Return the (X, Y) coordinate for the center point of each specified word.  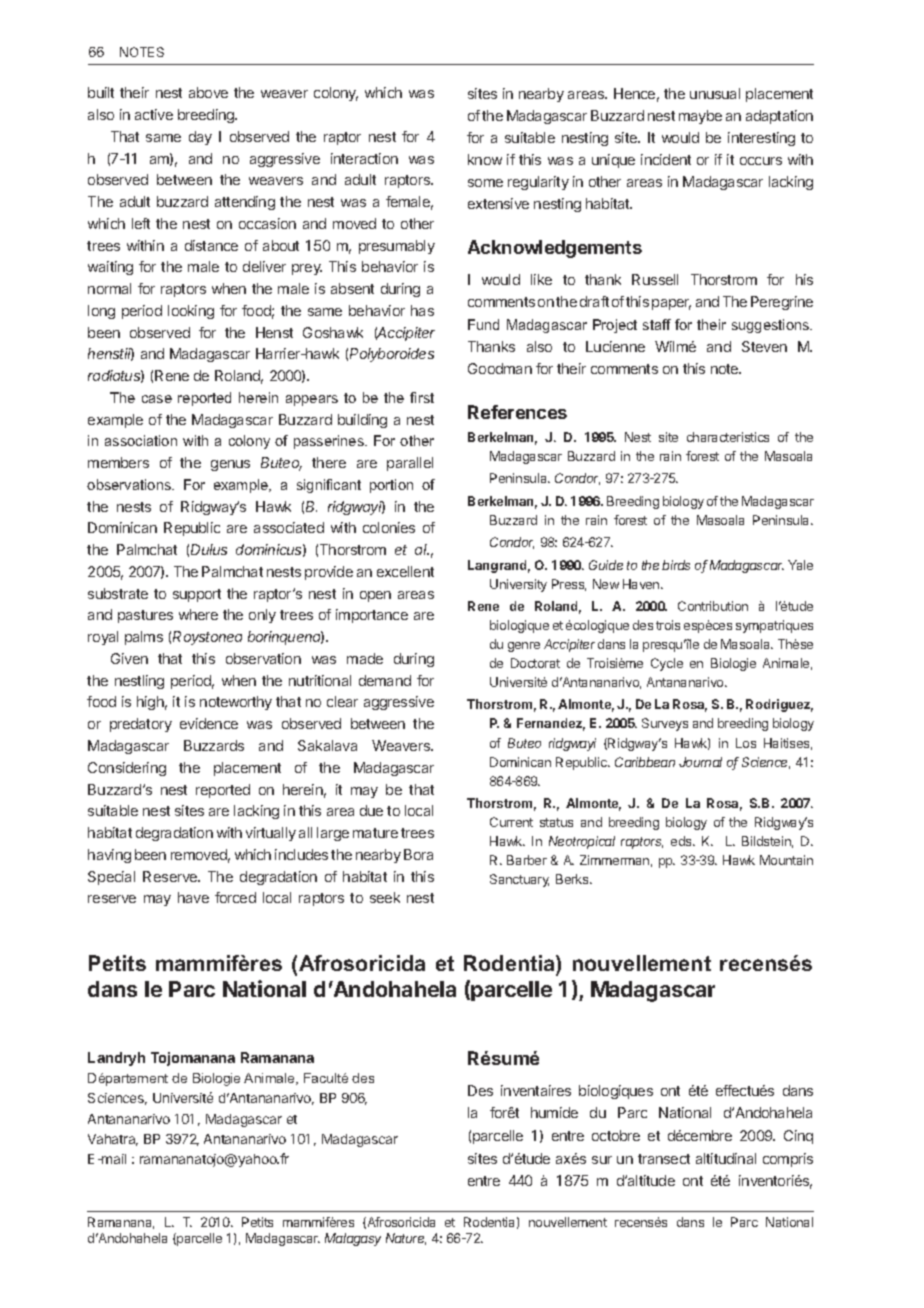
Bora (418, 854)
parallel (410, 464)
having (109, 856)
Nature (406, 1239)
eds (682, 841)
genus (230, 465)
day (200, 138)
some (485, 183)
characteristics (728, 437)
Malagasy (353, 1239)
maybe (700, 117)
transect (664, 1159)
